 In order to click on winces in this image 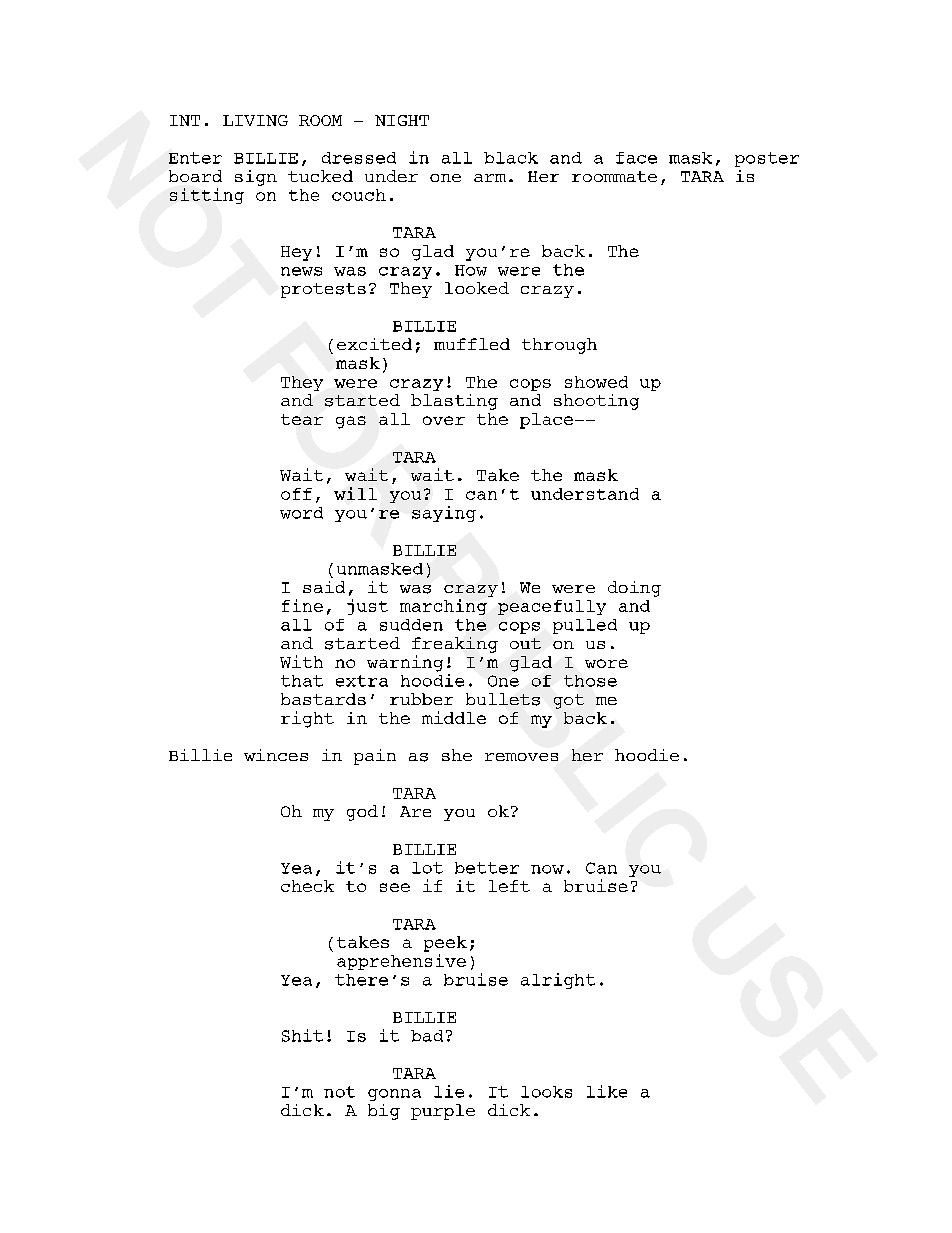, I will do `click(276, 755)`.
